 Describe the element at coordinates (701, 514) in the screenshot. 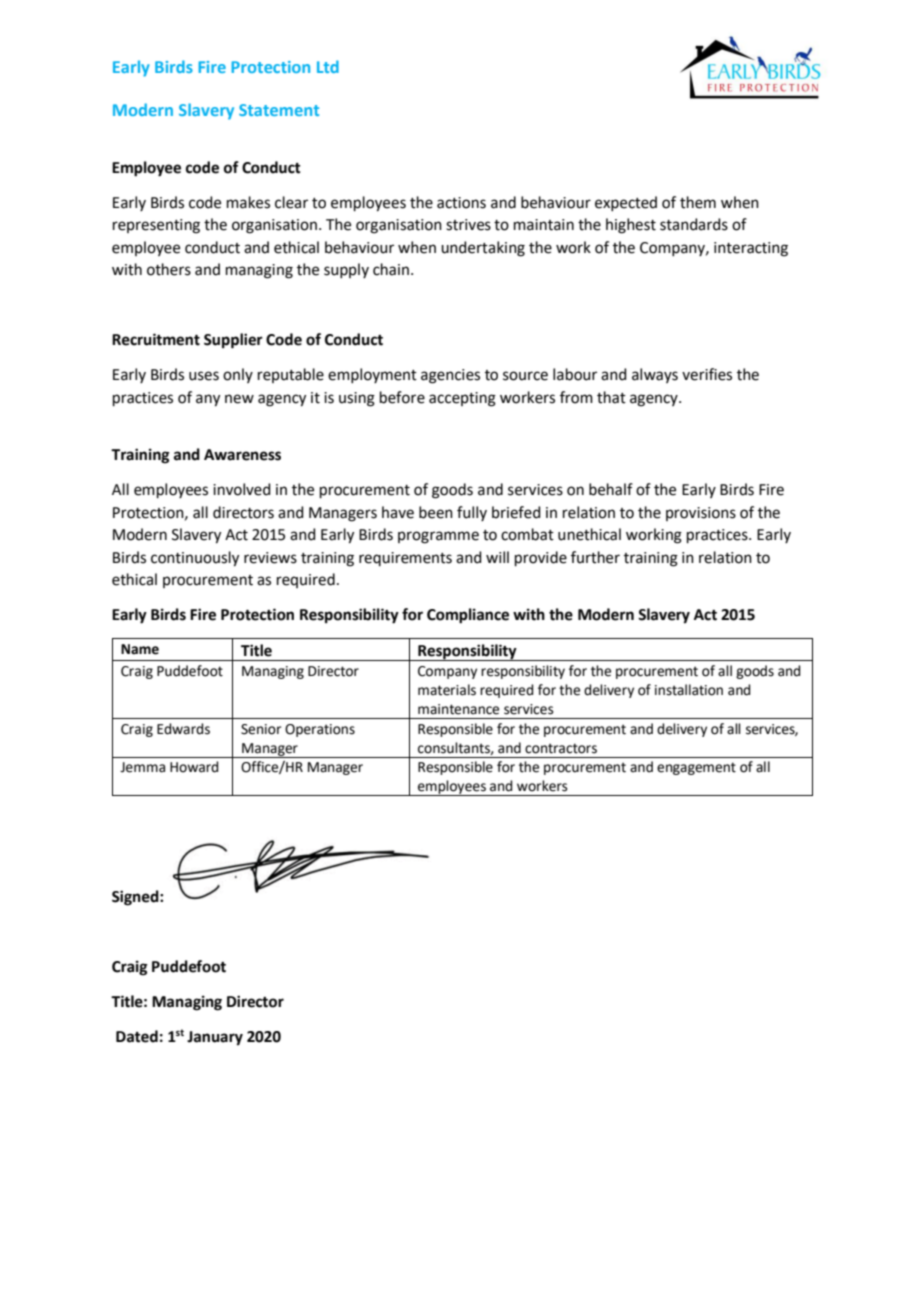

I see `provisions` at that location.
